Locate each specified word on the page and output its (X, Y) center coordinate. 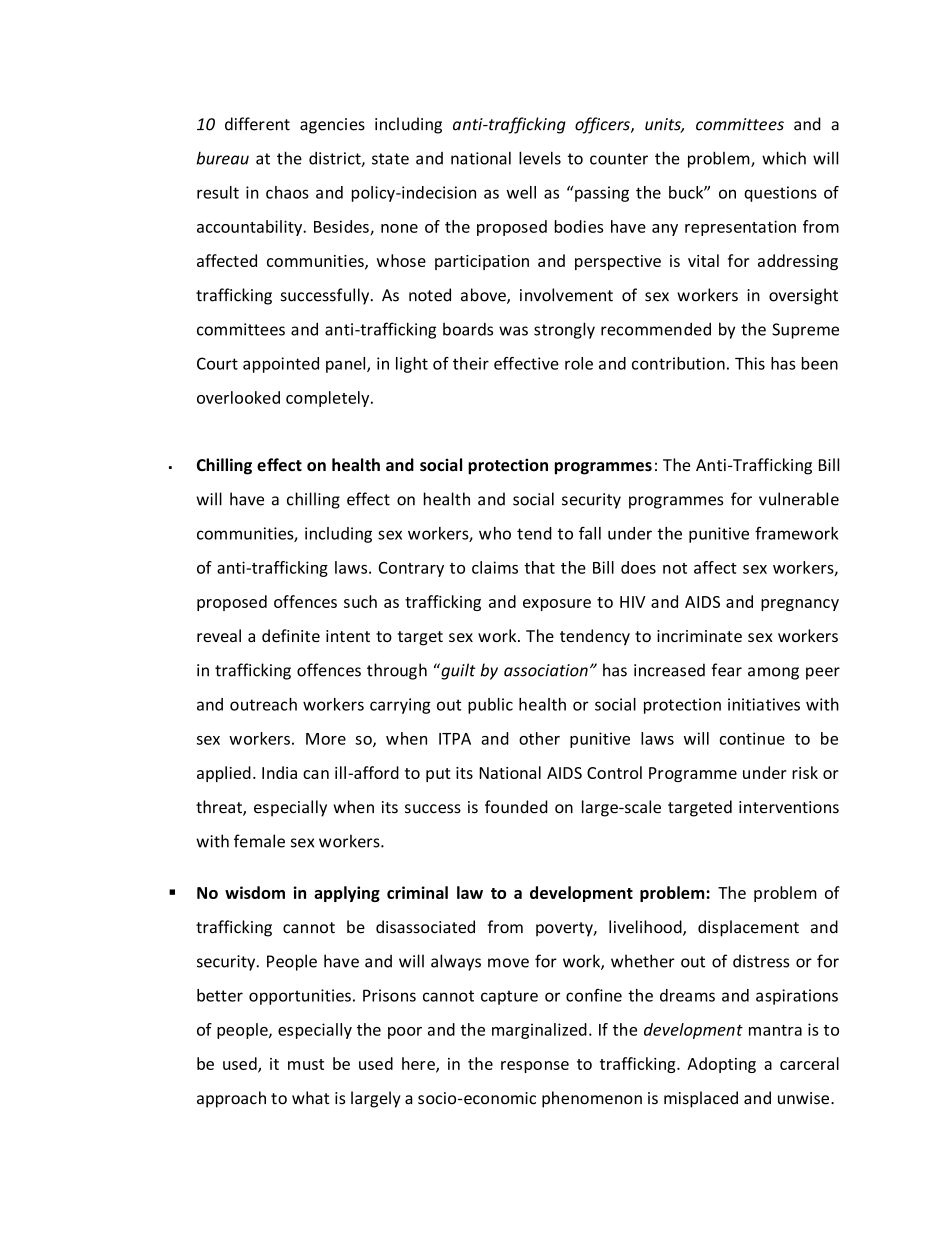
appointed (281, 365)
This (750, 363)
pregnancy (800, 605)
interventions (789, 807)
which (784, 158)
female (259, 841)
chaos (287, 192)
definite (291, 635)
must (306, 1064)
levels (540, 158)
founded (516, 807)
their (471, 363)
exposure (557, 605)
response (535, 1067)
